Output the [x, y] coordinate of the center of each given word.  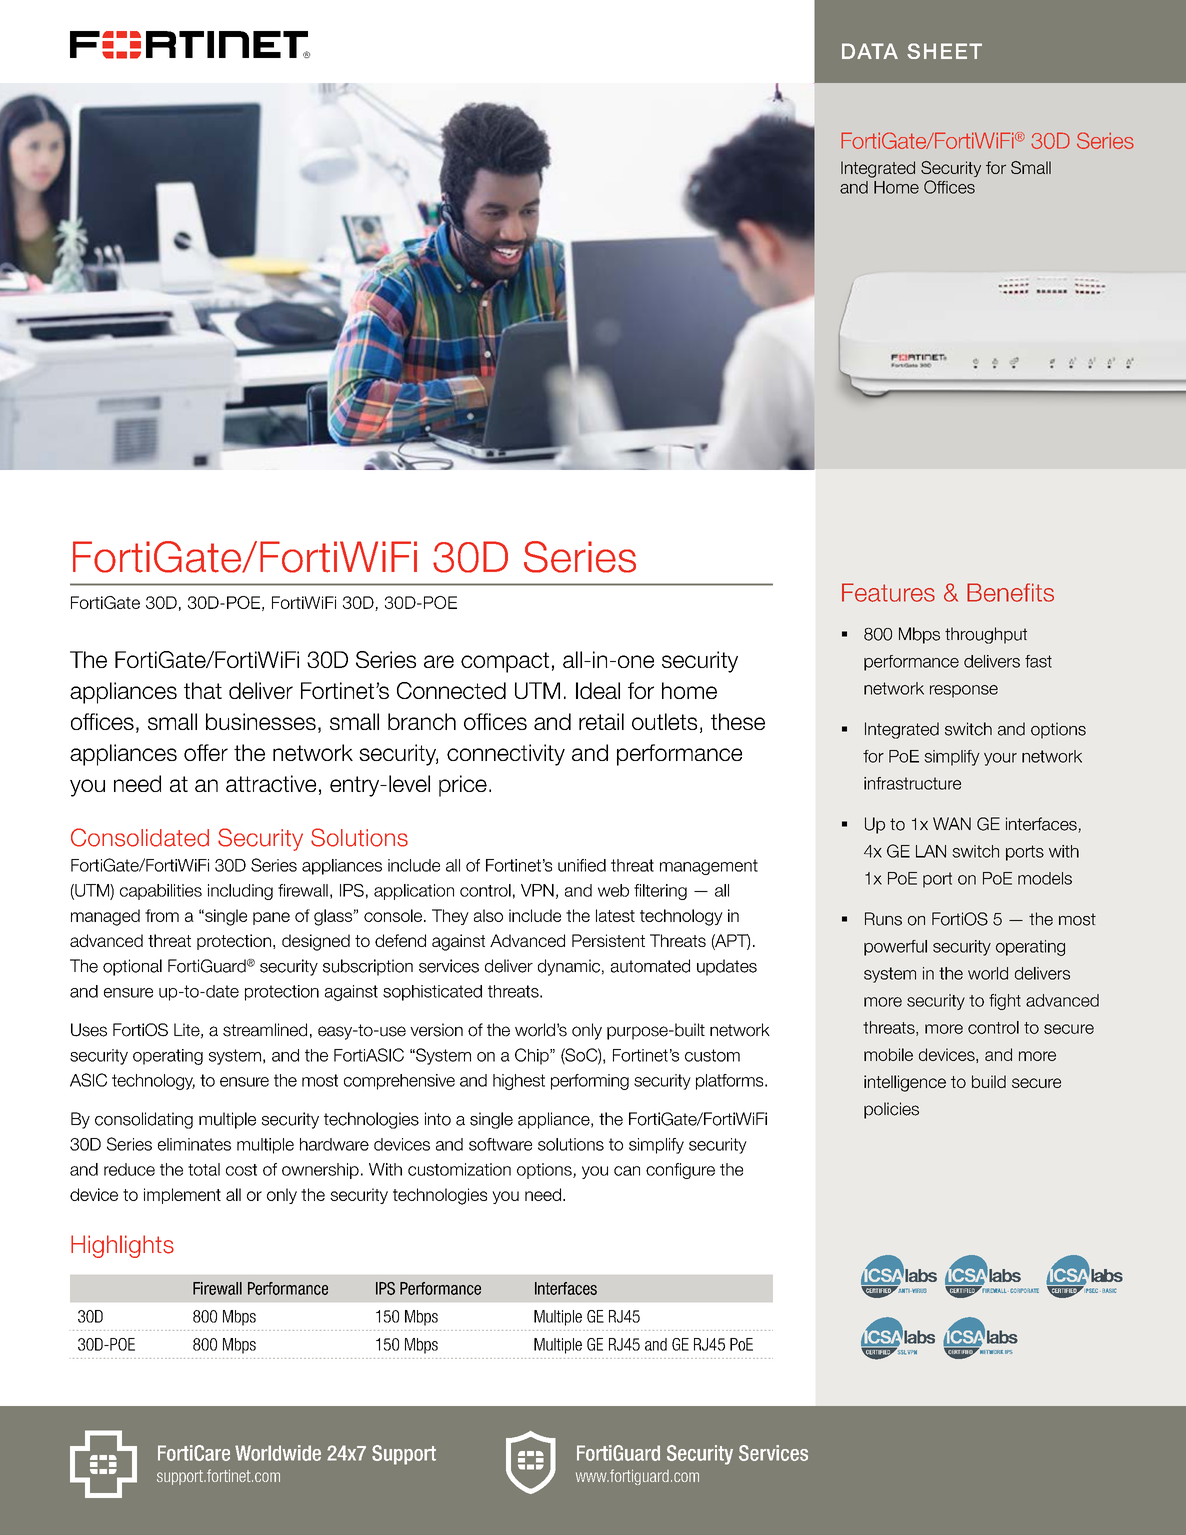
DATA [870, 51]
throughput [986, 635]
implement [182, 1196]
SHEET [944, 51]
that [203, 690]
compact [505, 662]
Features [888, 592]
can [627, 1171]
